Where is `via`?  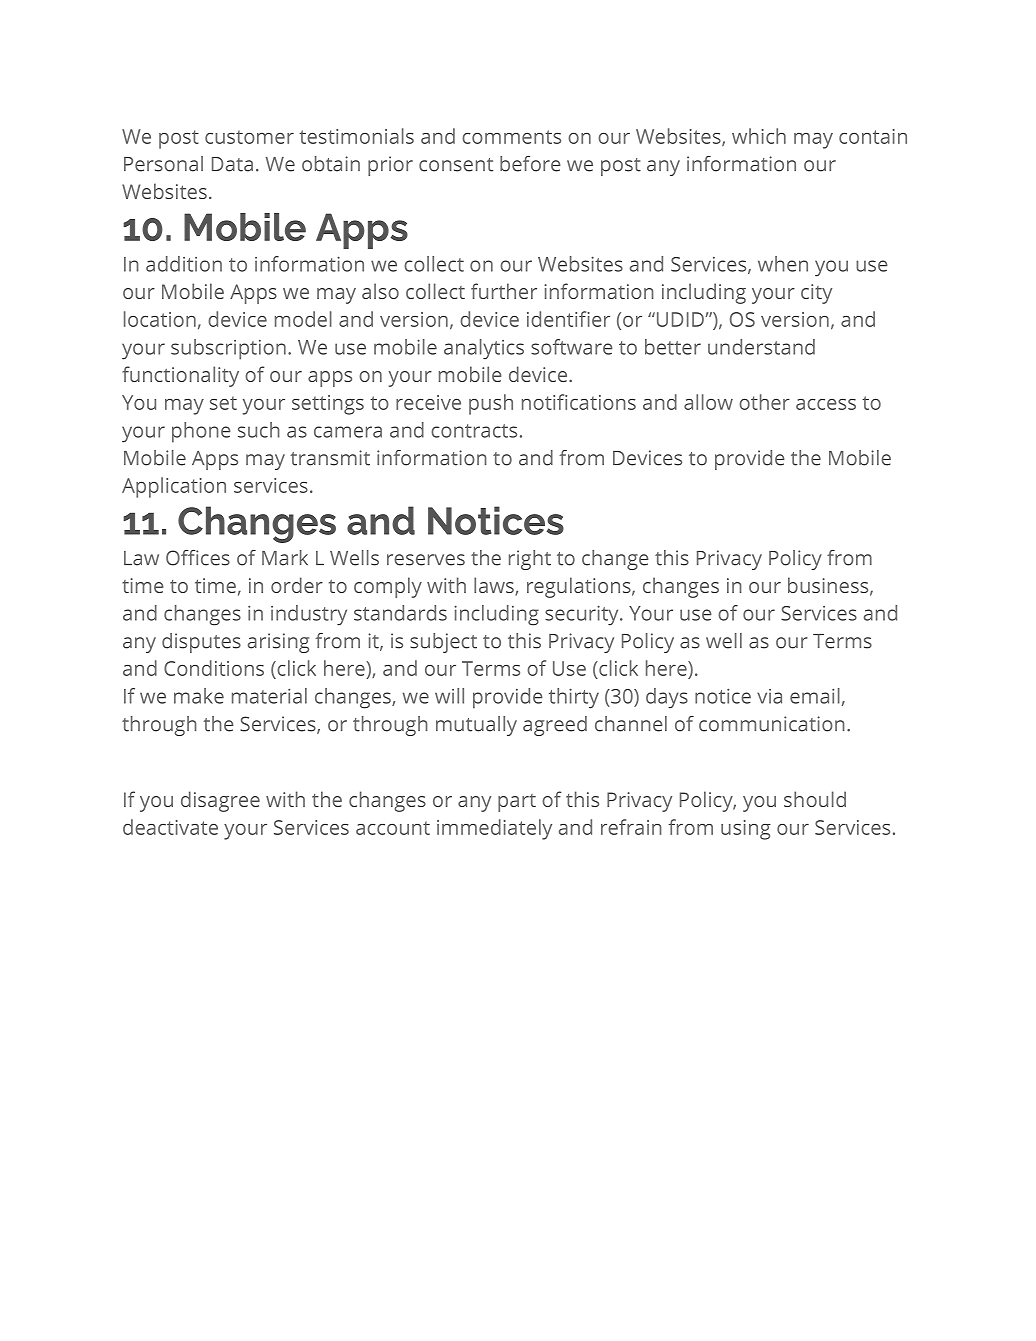
via is located at coordinates (769, 696).
